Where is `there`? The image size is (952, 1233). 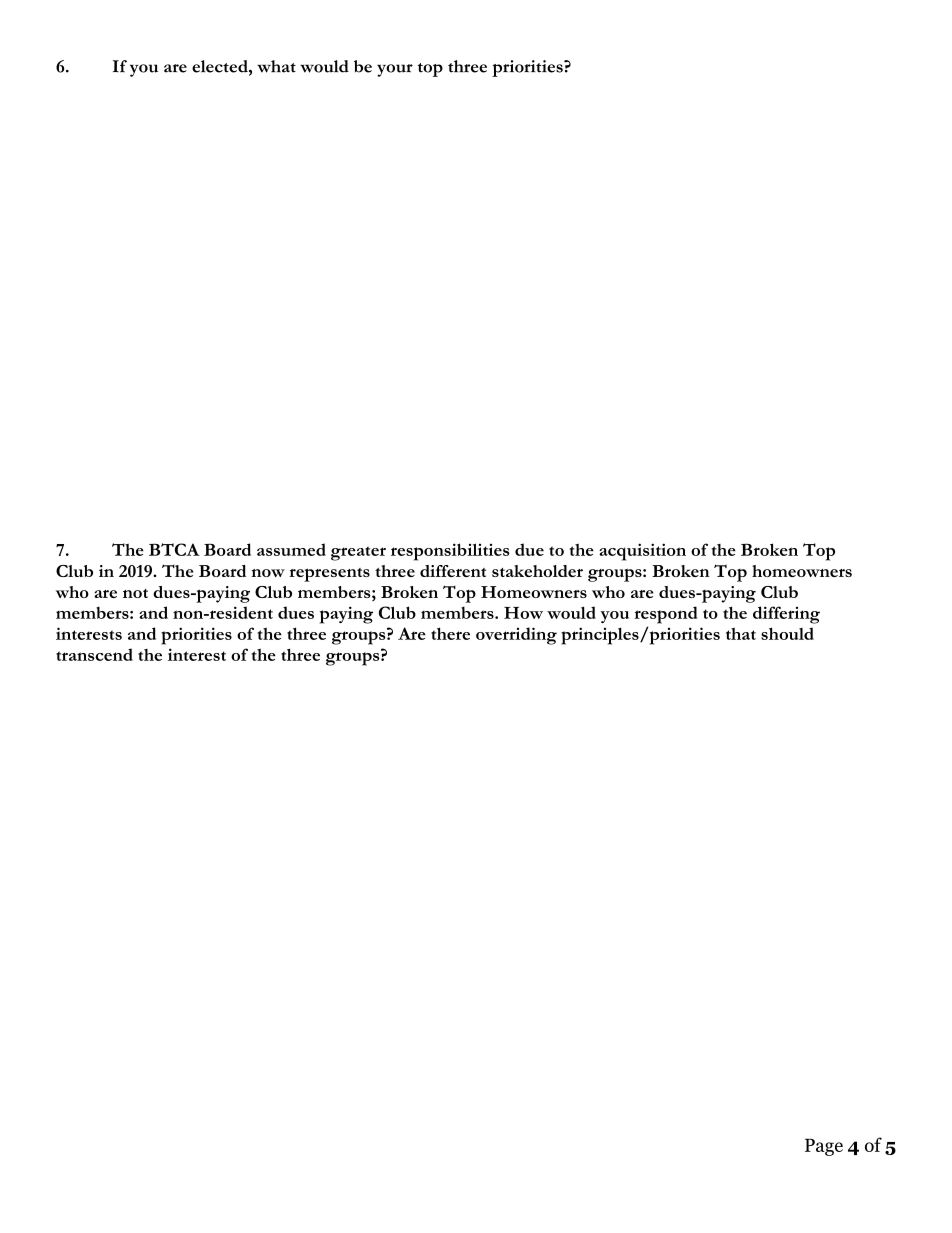
there is located at coordinates (450, 633).
